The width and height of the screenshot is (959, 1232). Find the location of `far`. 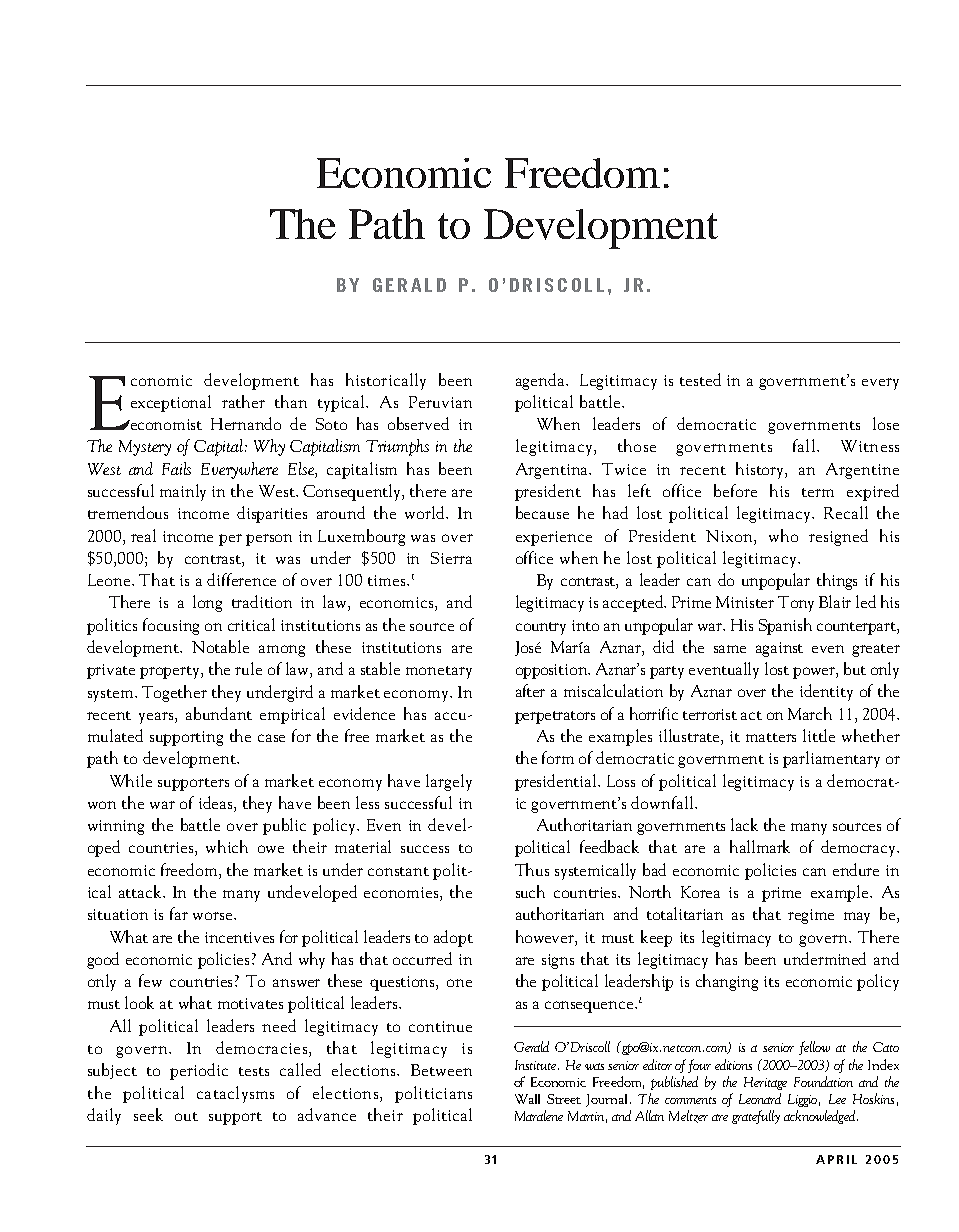

far is located at coordinates (179, 913).
